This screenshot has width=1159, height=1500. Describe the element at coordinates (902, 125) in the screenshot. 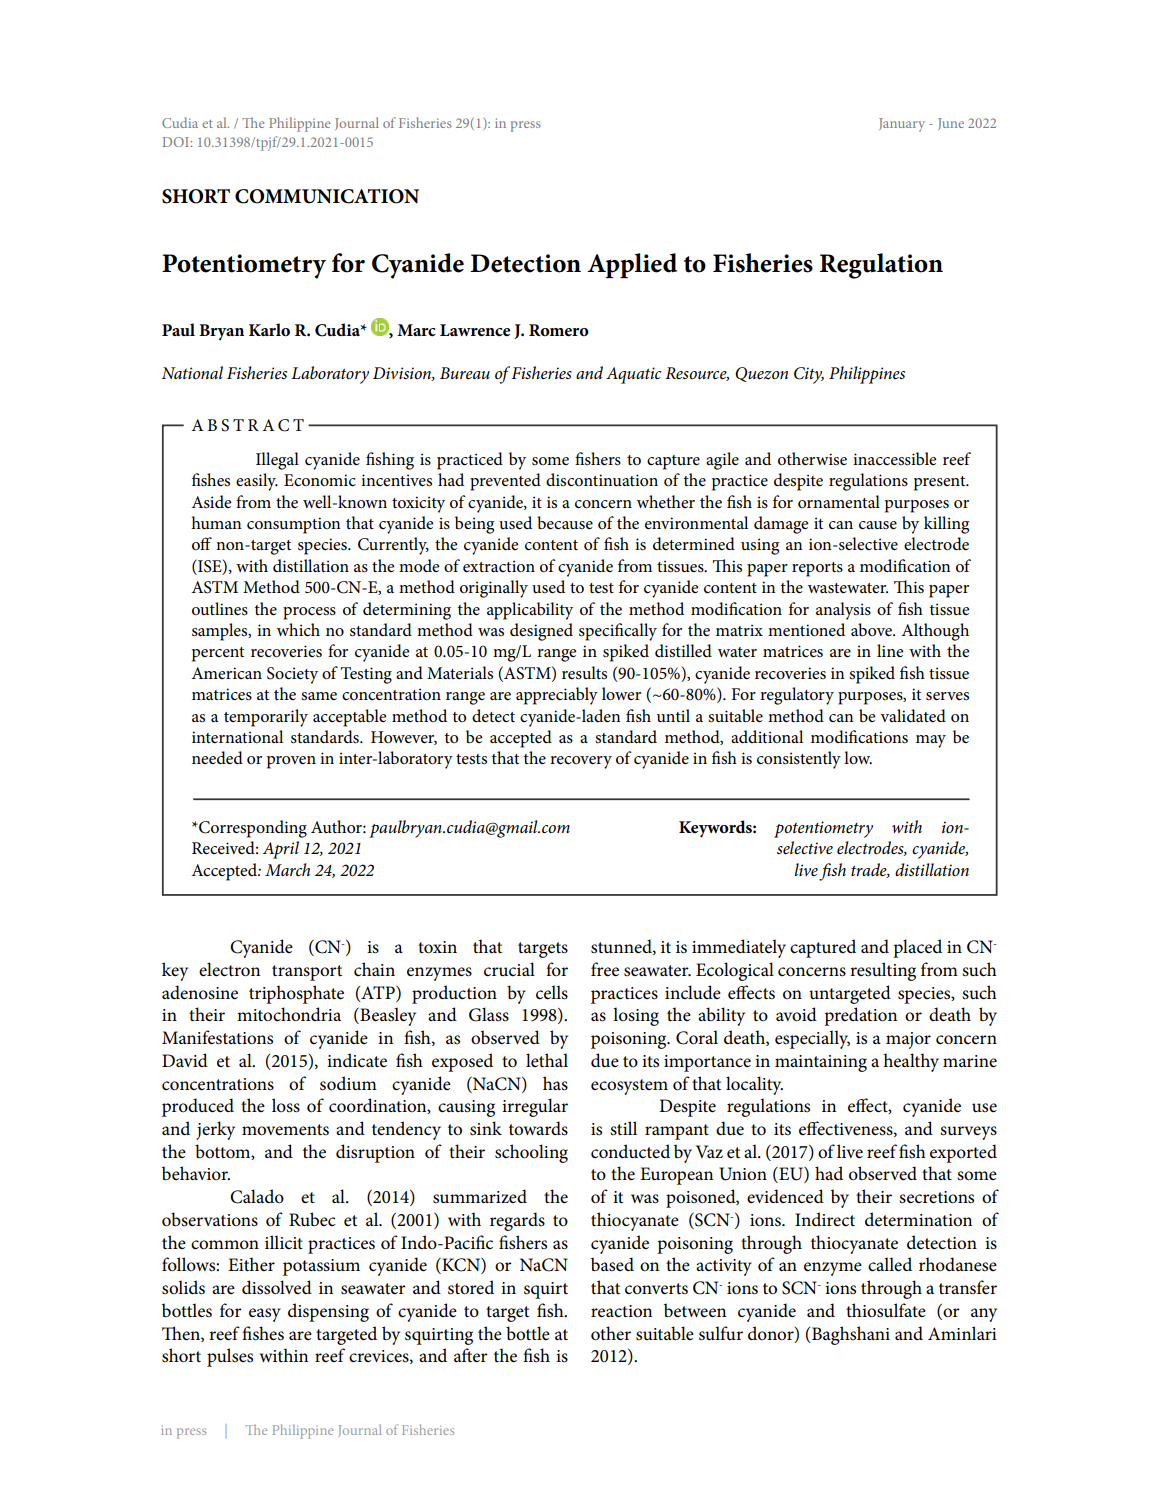

I see `January` at that location.
